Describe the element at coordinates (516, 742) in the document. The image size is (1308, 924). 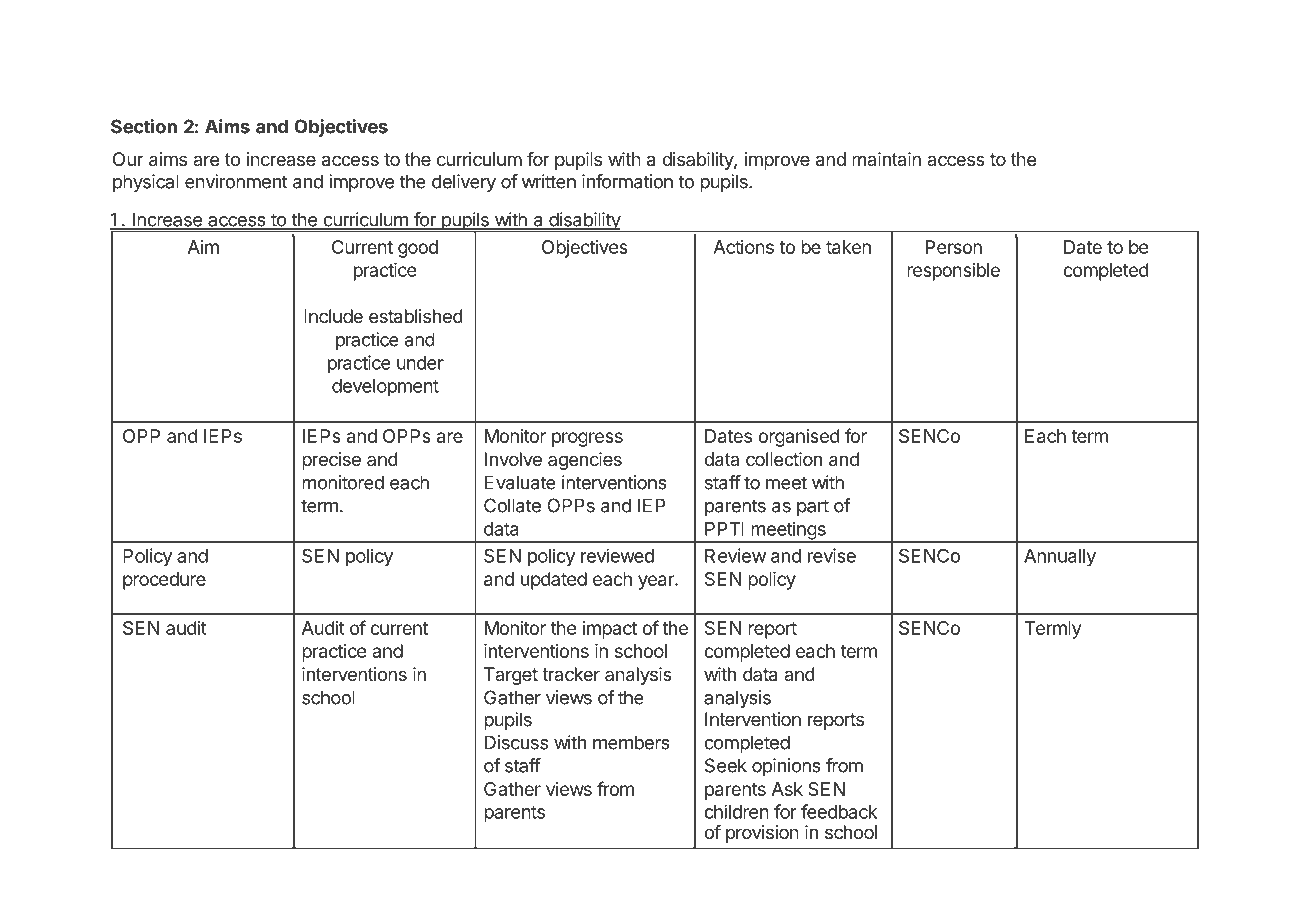
I see `Discuss` at that location.
